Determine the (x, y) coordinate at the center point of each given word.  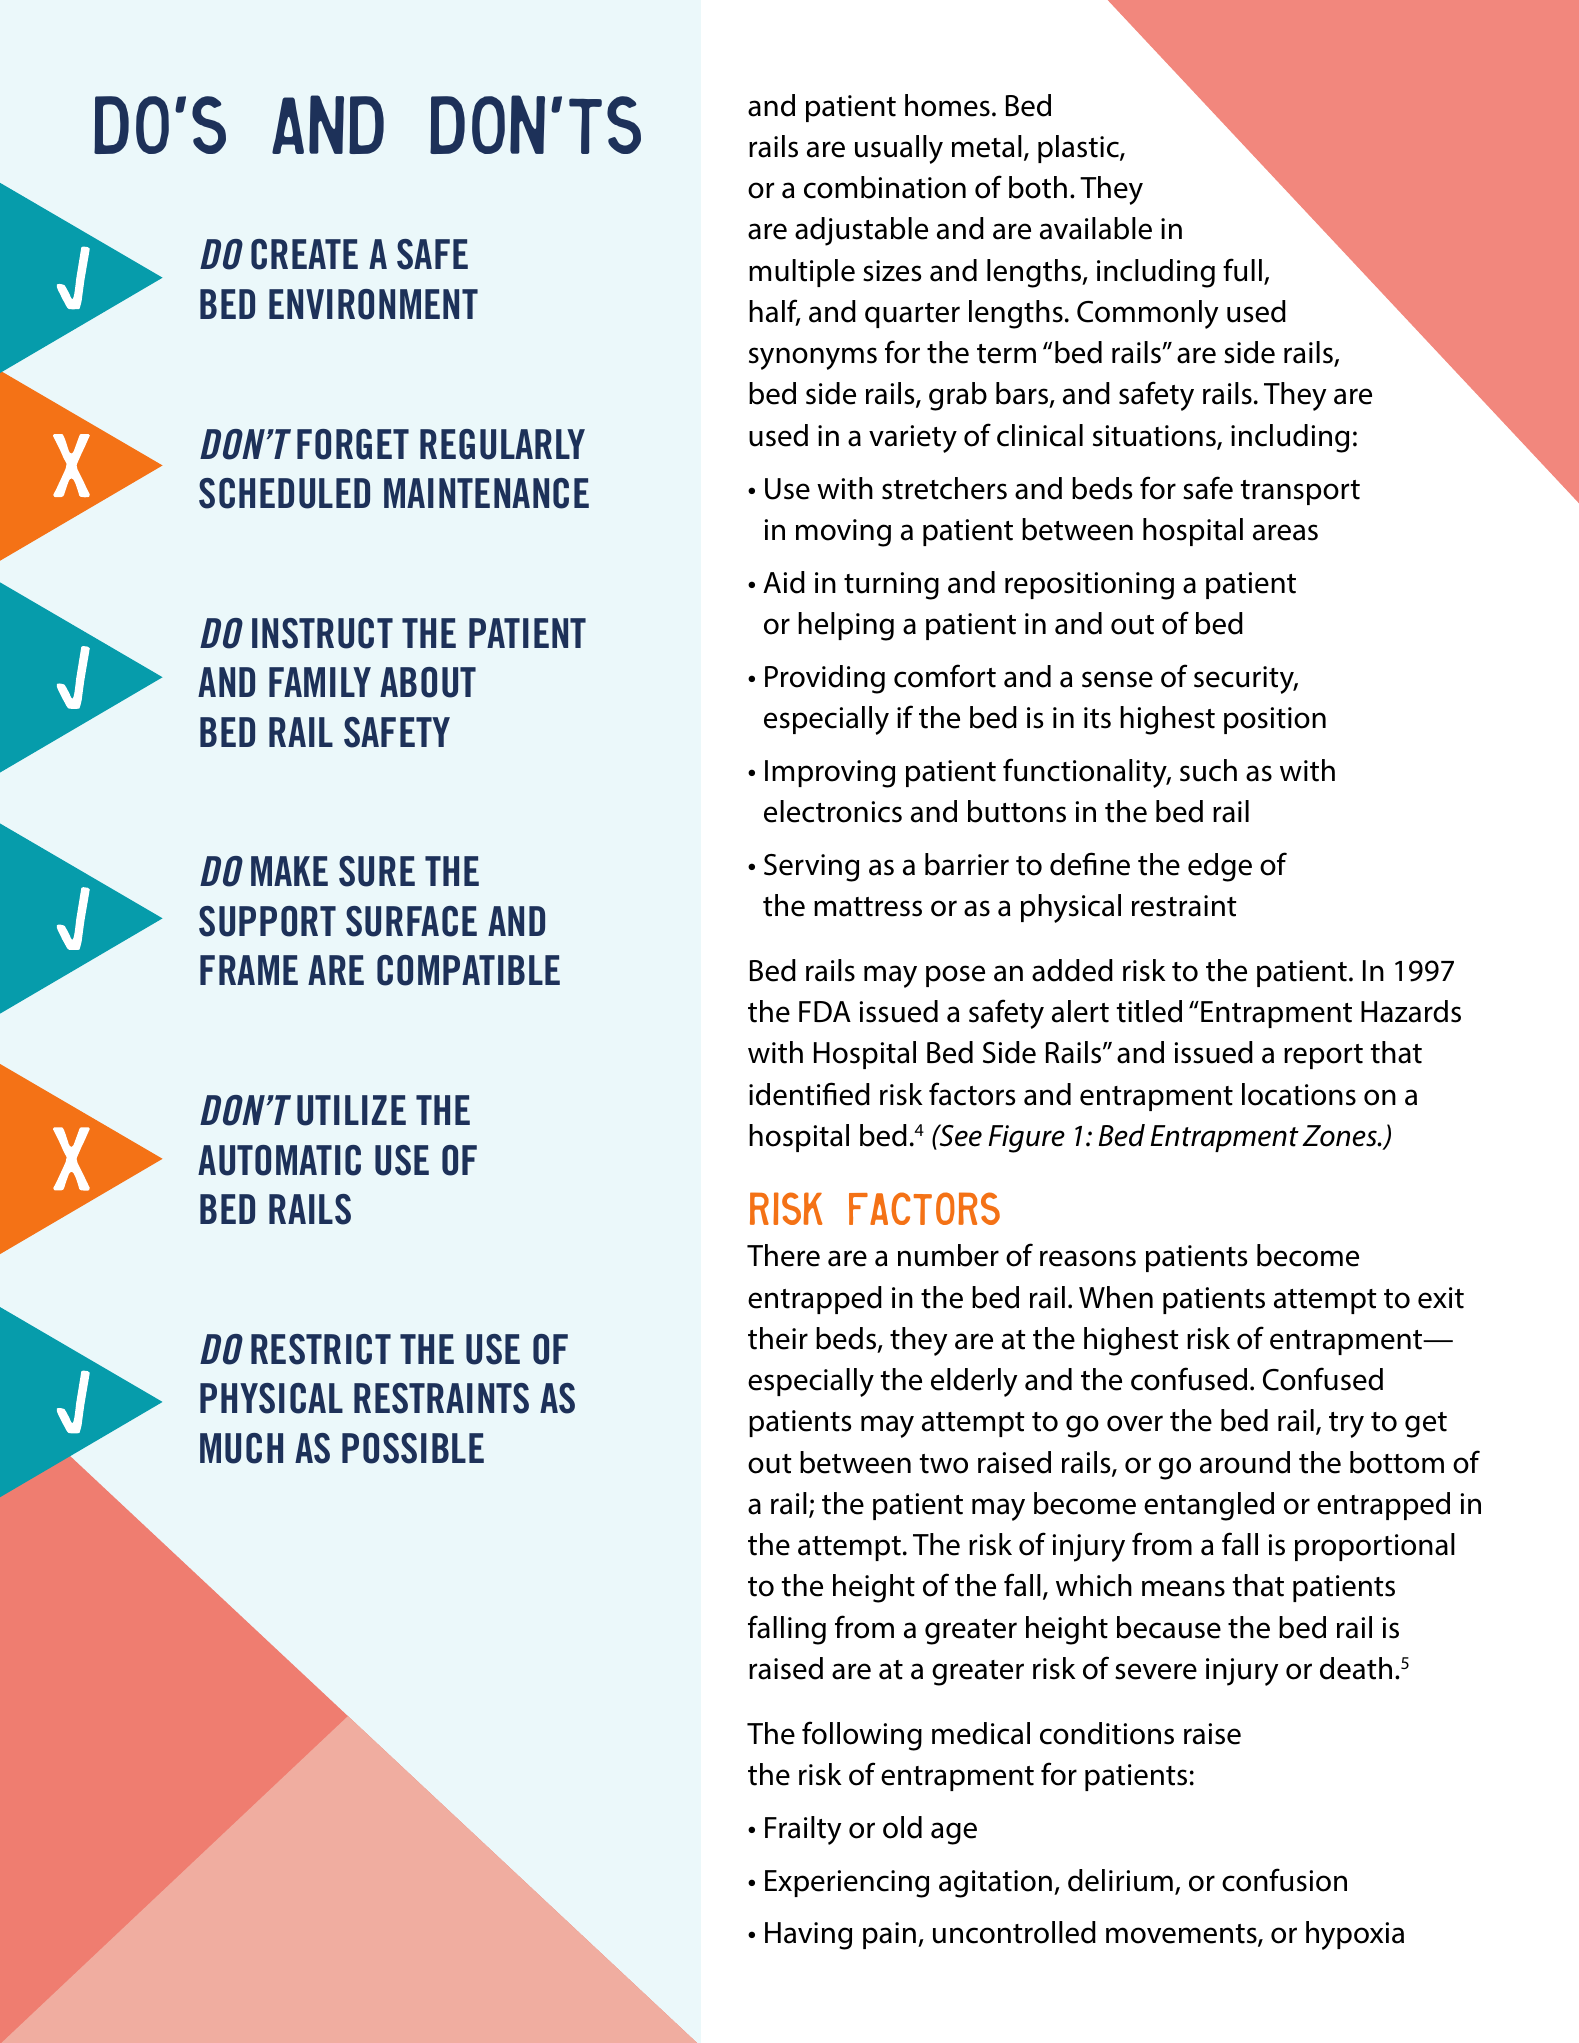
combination (885, 187)
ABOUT (428, 682)
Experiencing (847, 1884)
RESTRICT (321, 1349)
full (1242, 270)
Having (808, 1936)
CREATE (304, 254)
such (1208, 770)
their (778, 1338)
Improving (830, 774)
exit (1441, 1298)
